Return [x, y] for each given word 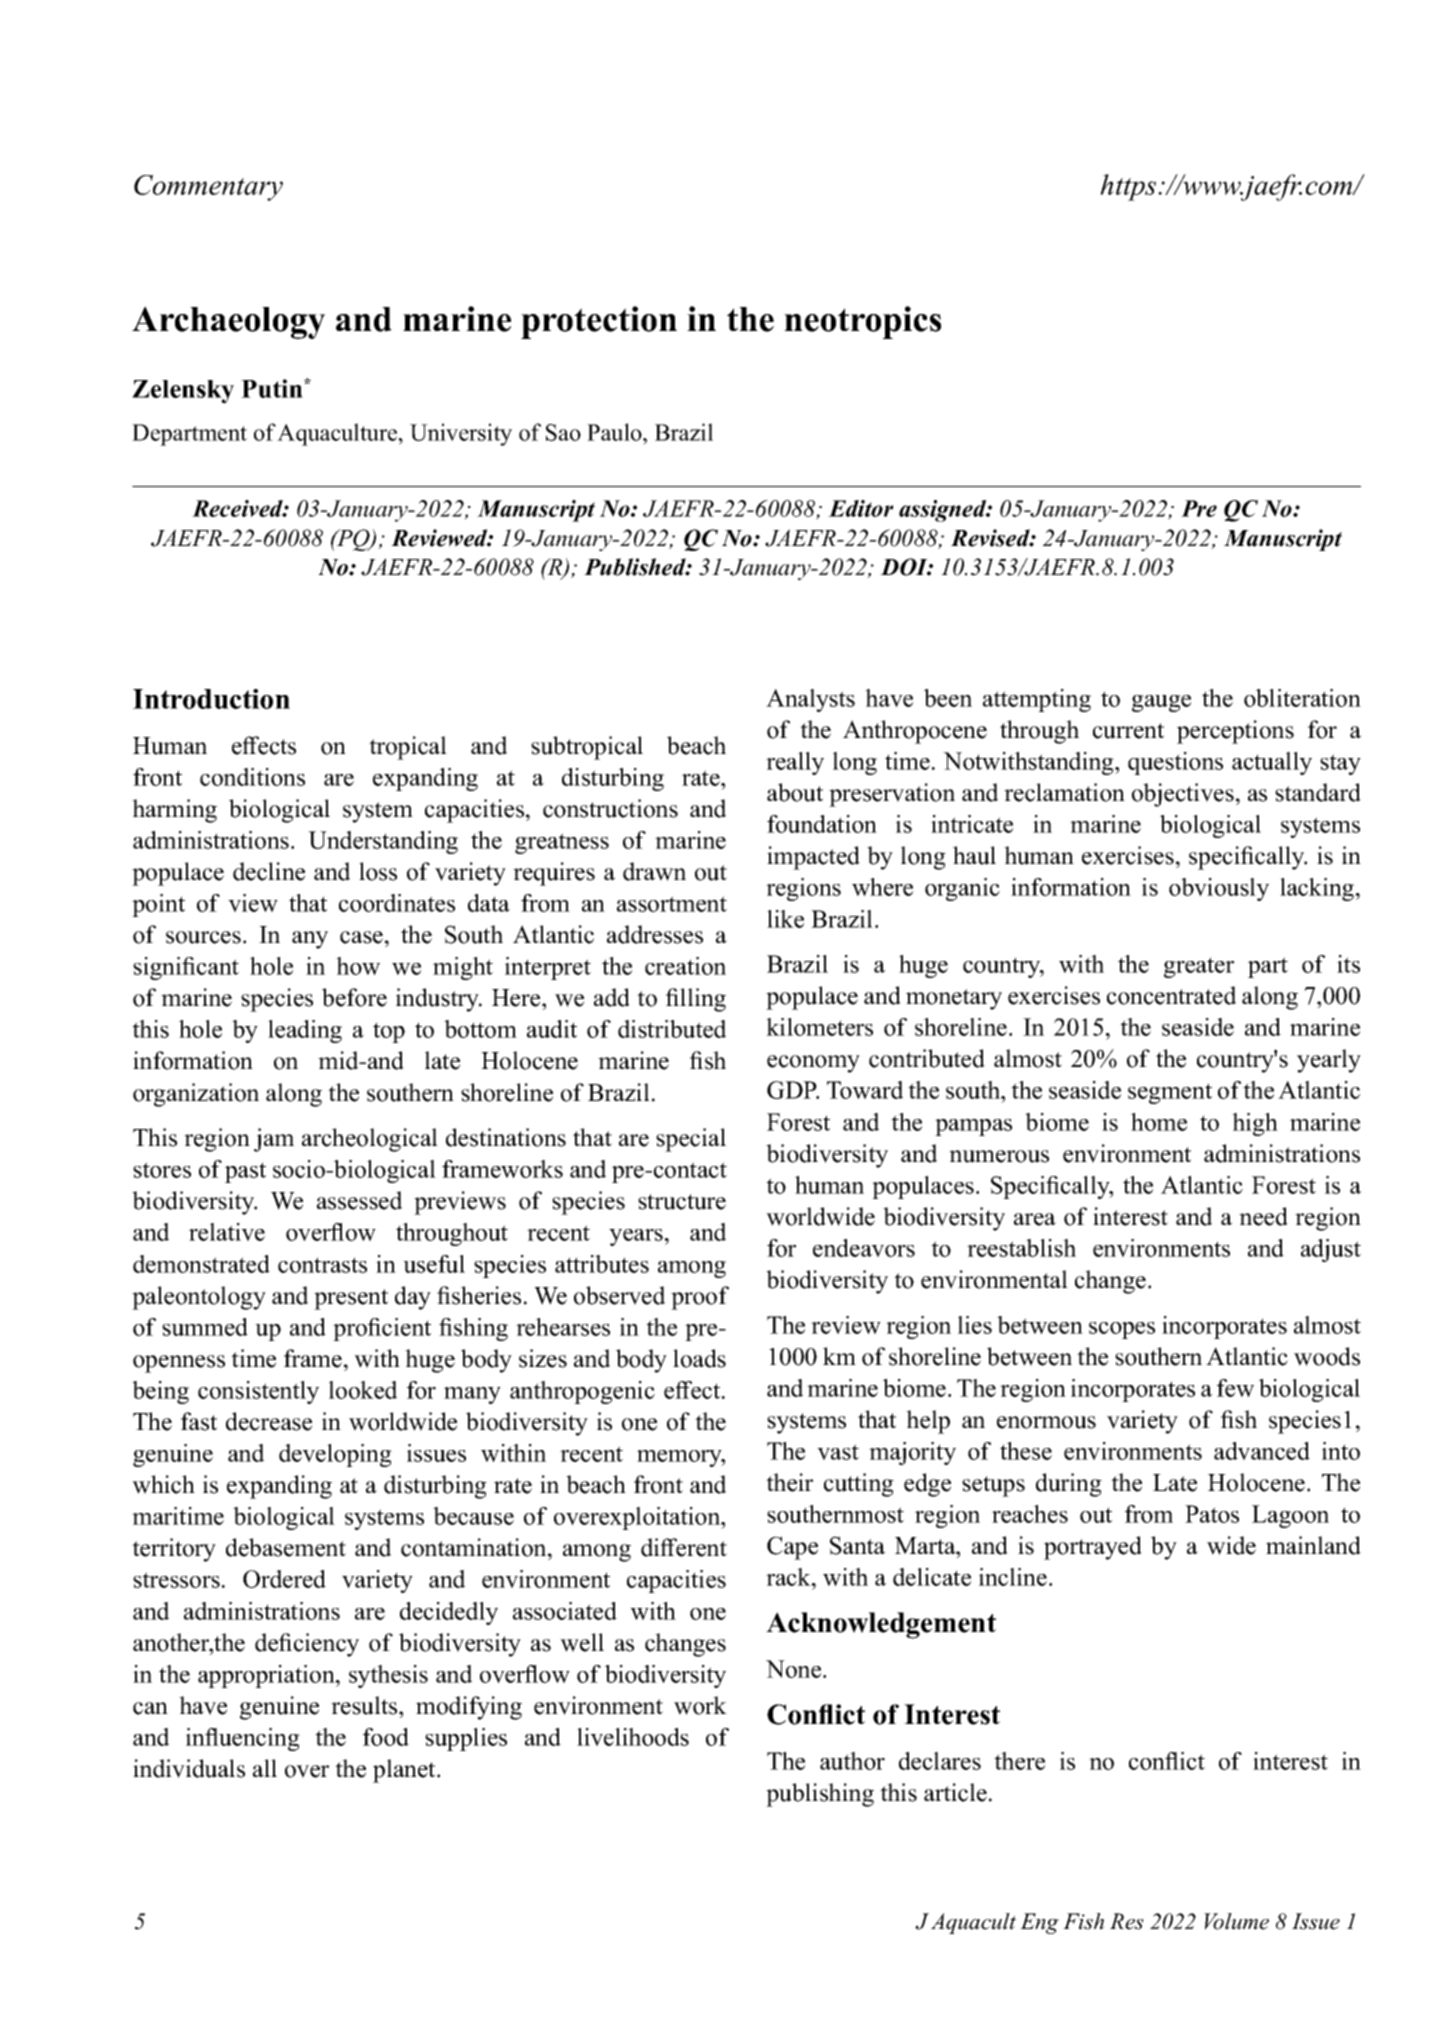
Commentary [208, 188]
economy [813, 1064]
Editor [861, 508]
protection [599, 322]
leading [305, 1031]
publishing [820, 1795]
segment [1170, 1093]
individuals [189, 1768]
